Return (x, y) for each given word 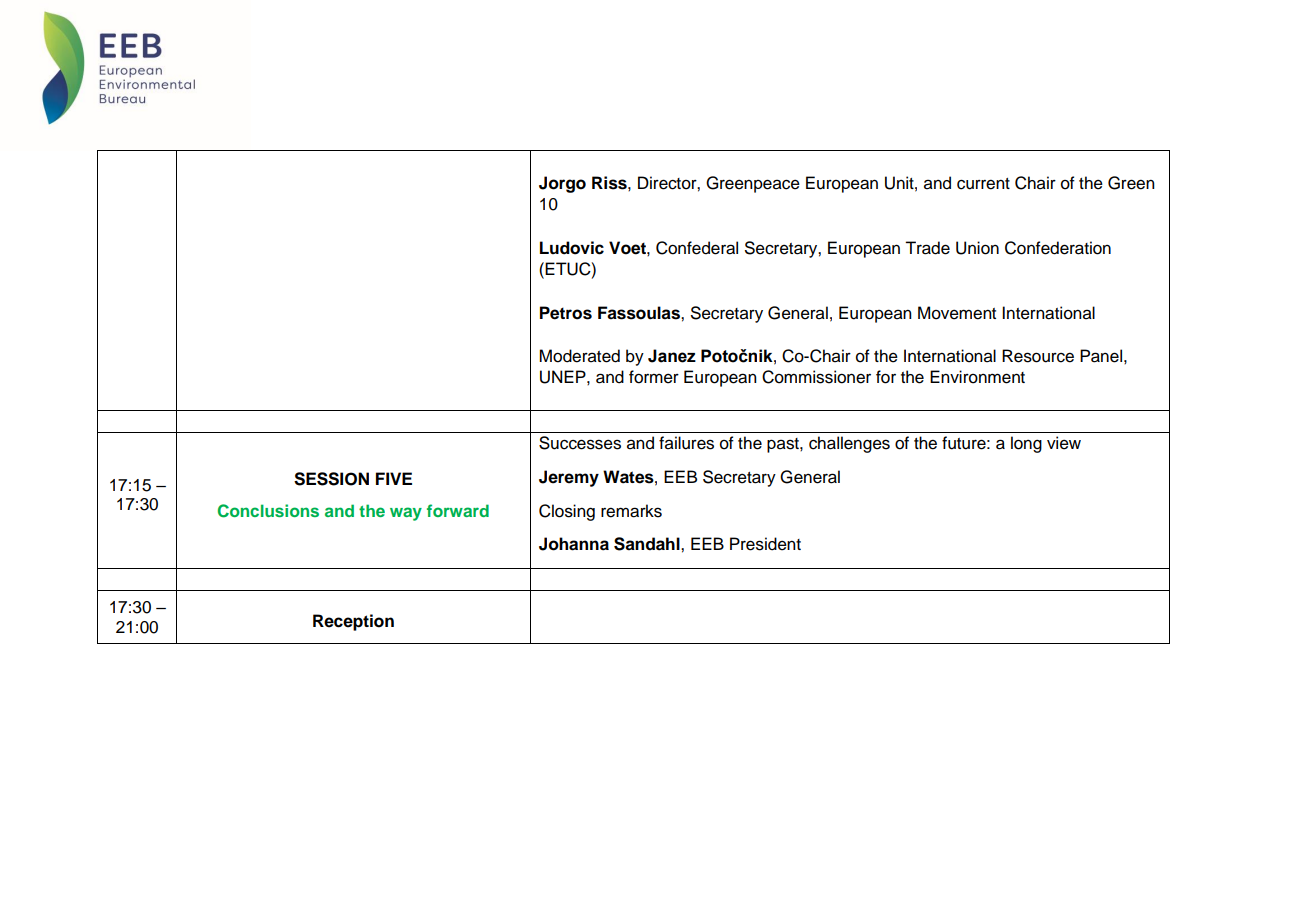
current (983, 184)
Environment (977, 377)
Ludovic (572, 248)
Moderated (579, 356)
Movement (957, 313)
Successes (580, 443)
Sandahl (648, 544)
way (406, 514)
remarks (631, 511)
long (1026, 444)
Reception (353, 622)
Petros (566, 313)
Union (977, 248)
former (654, 377)
